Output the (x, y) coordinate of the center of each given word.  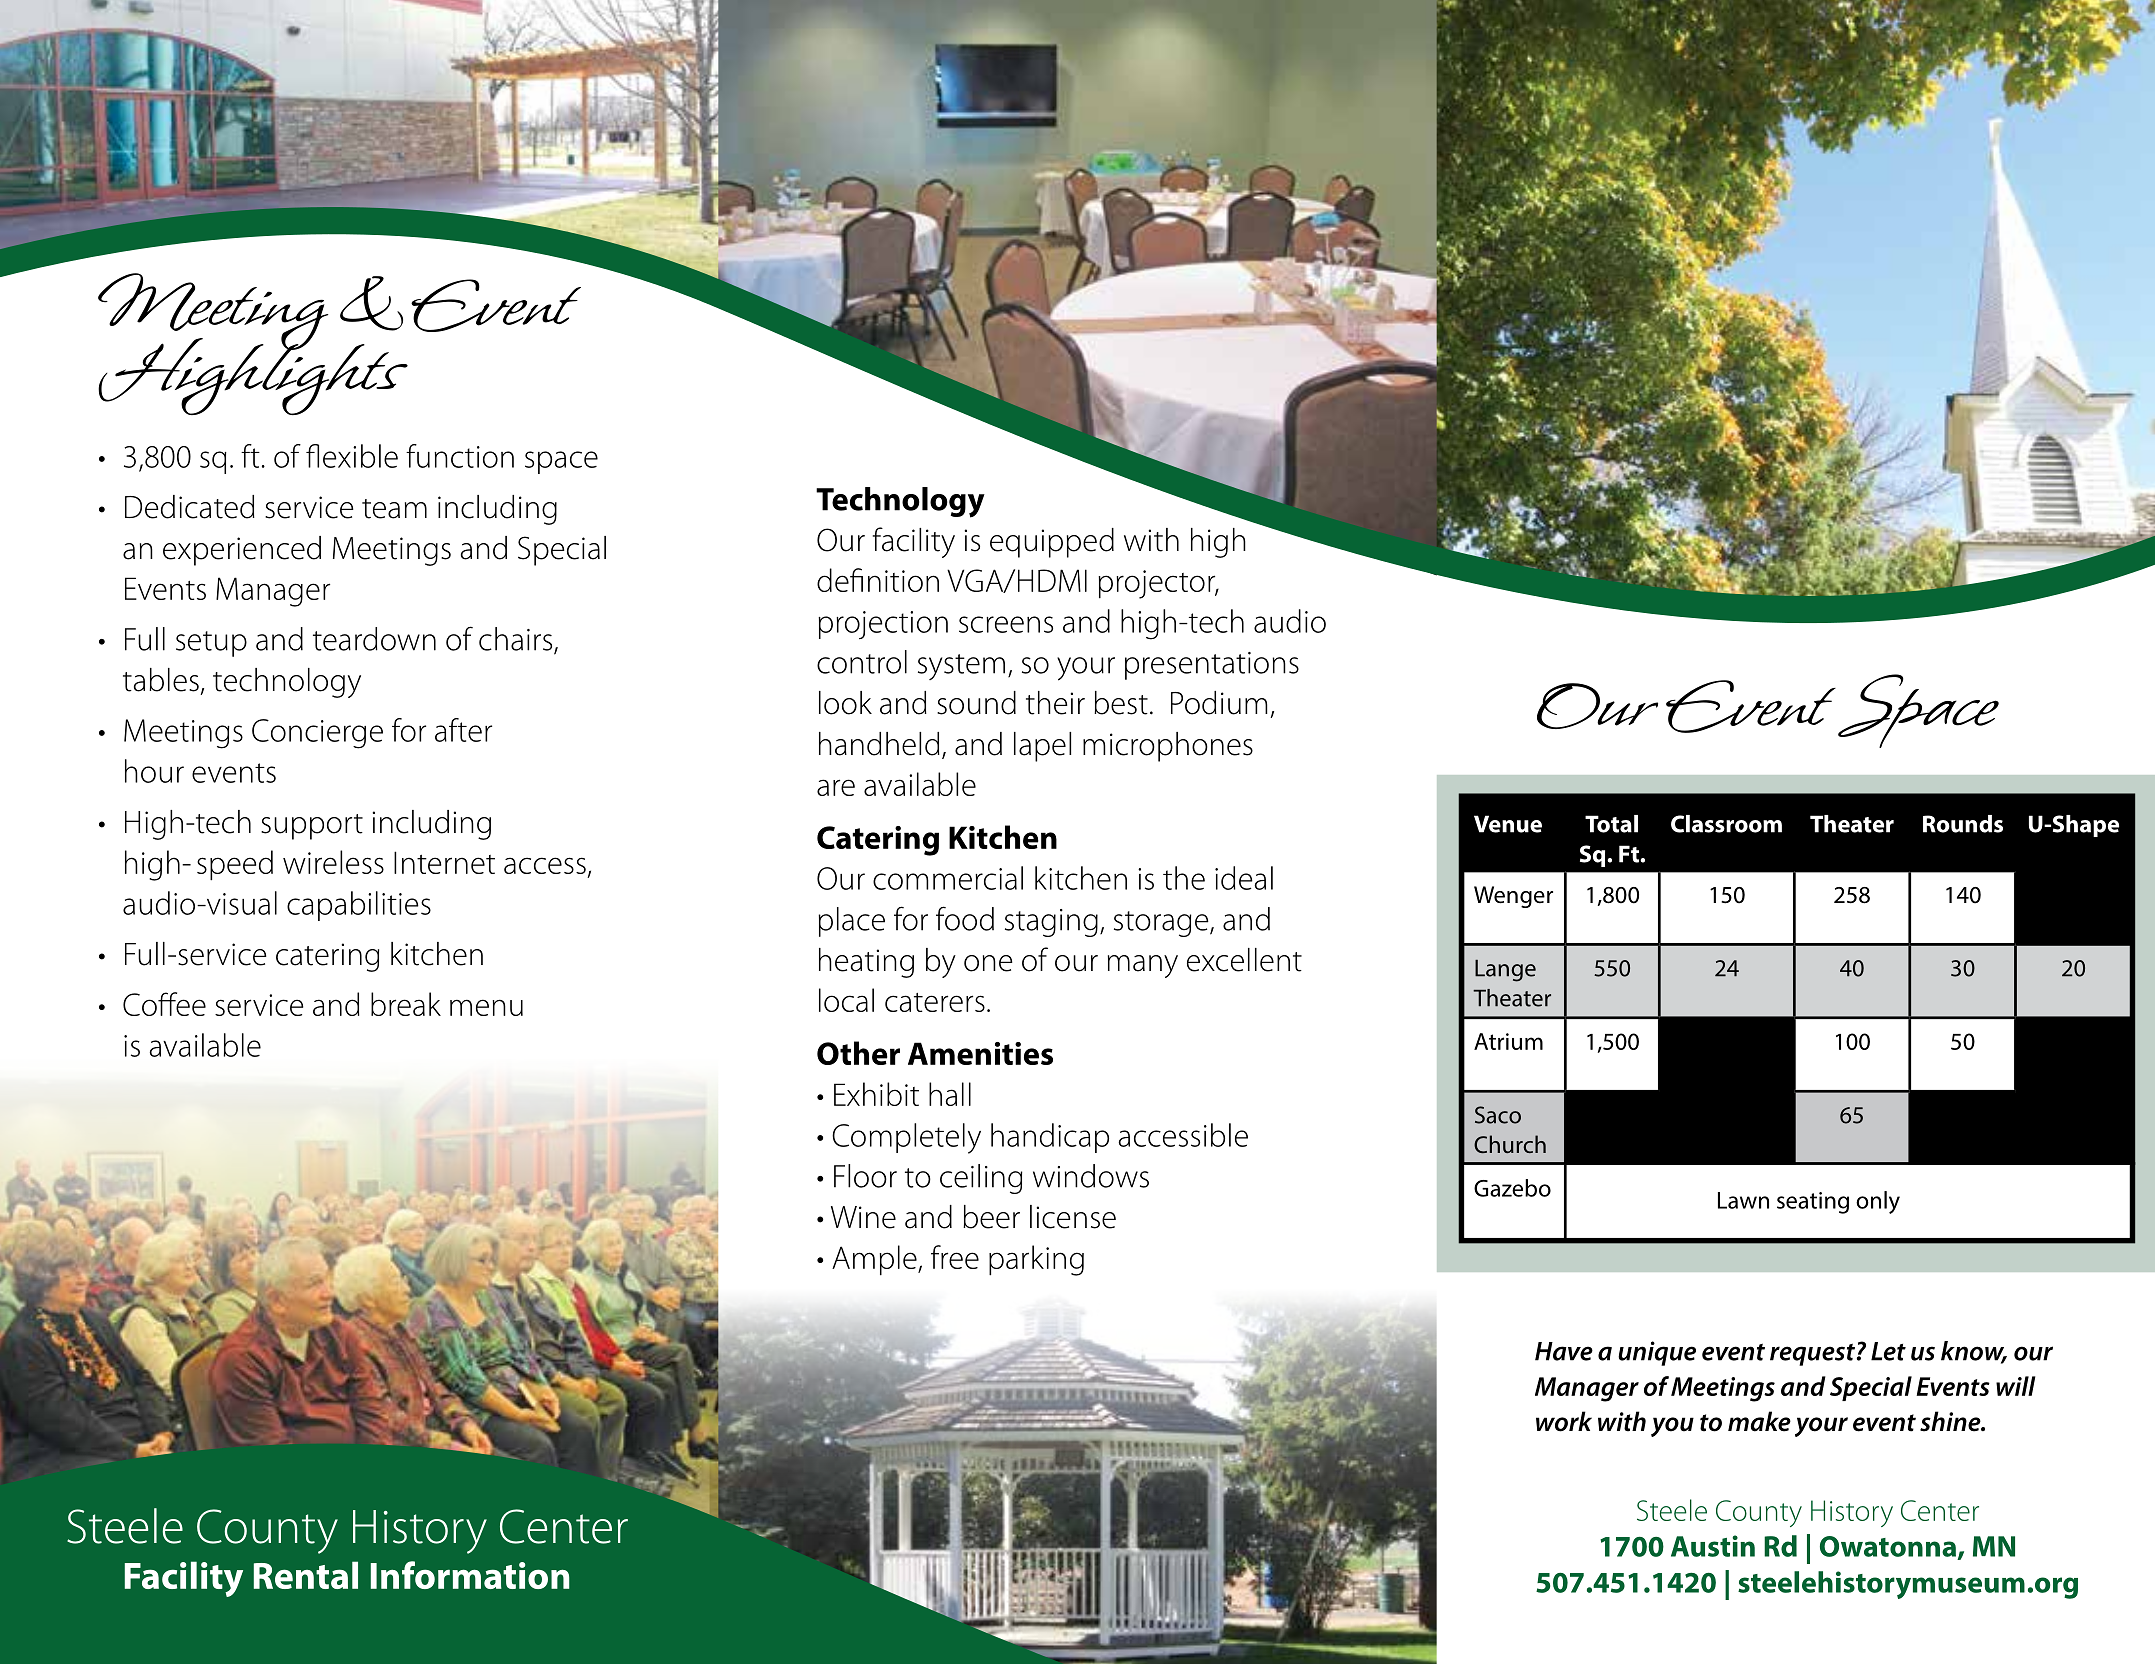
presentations (1212, 666)
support (312, 827)
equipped (1052, 543)
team (394, 509)
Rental (306, 1575)
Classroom (1726, 824)
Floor (865, 1176)
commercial (948, 878)
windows (1091, 1176)
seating (1813, 1203)
